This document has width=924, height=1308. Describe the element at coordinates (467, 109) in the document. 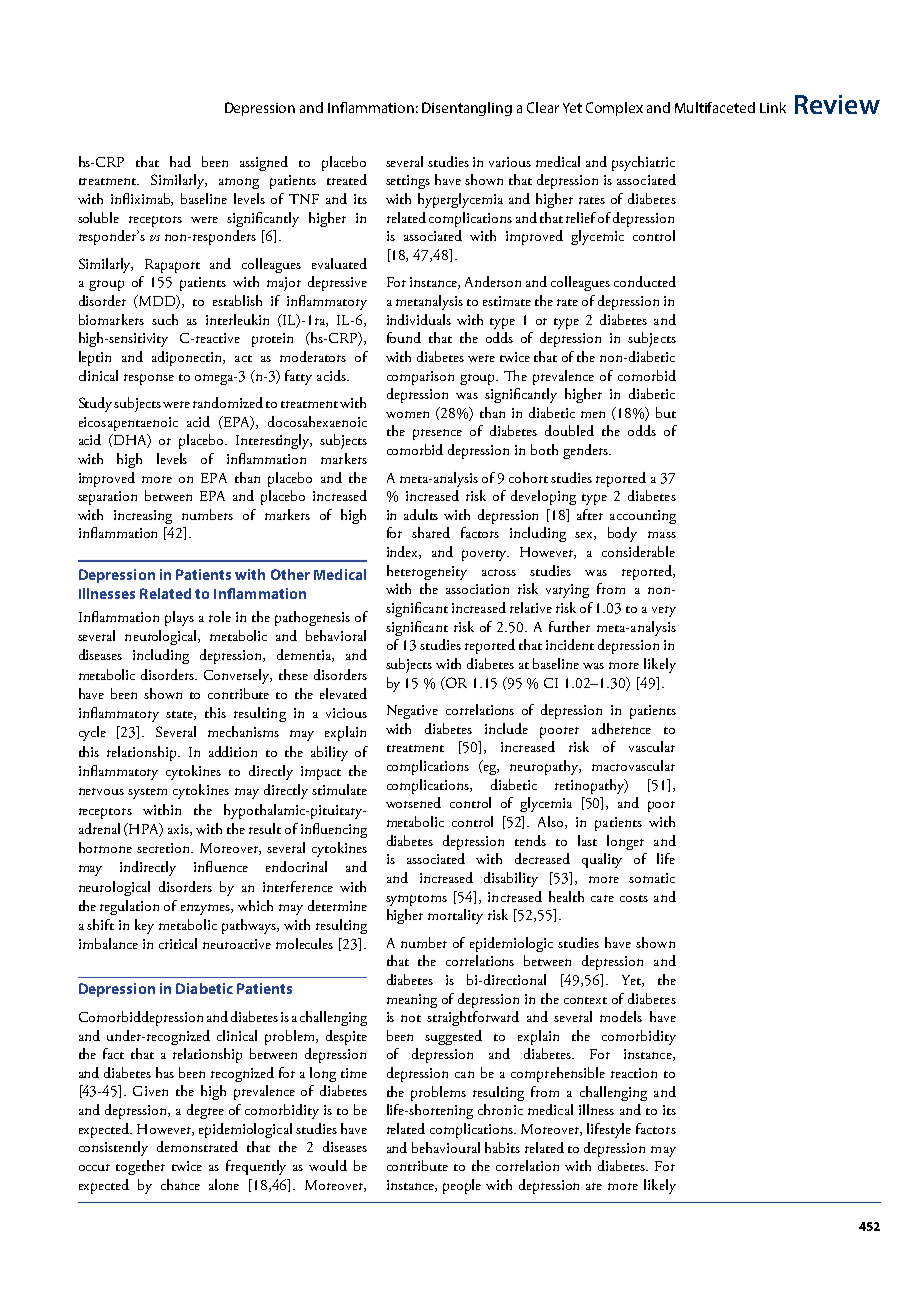

I see `Disentangling` at that location.
